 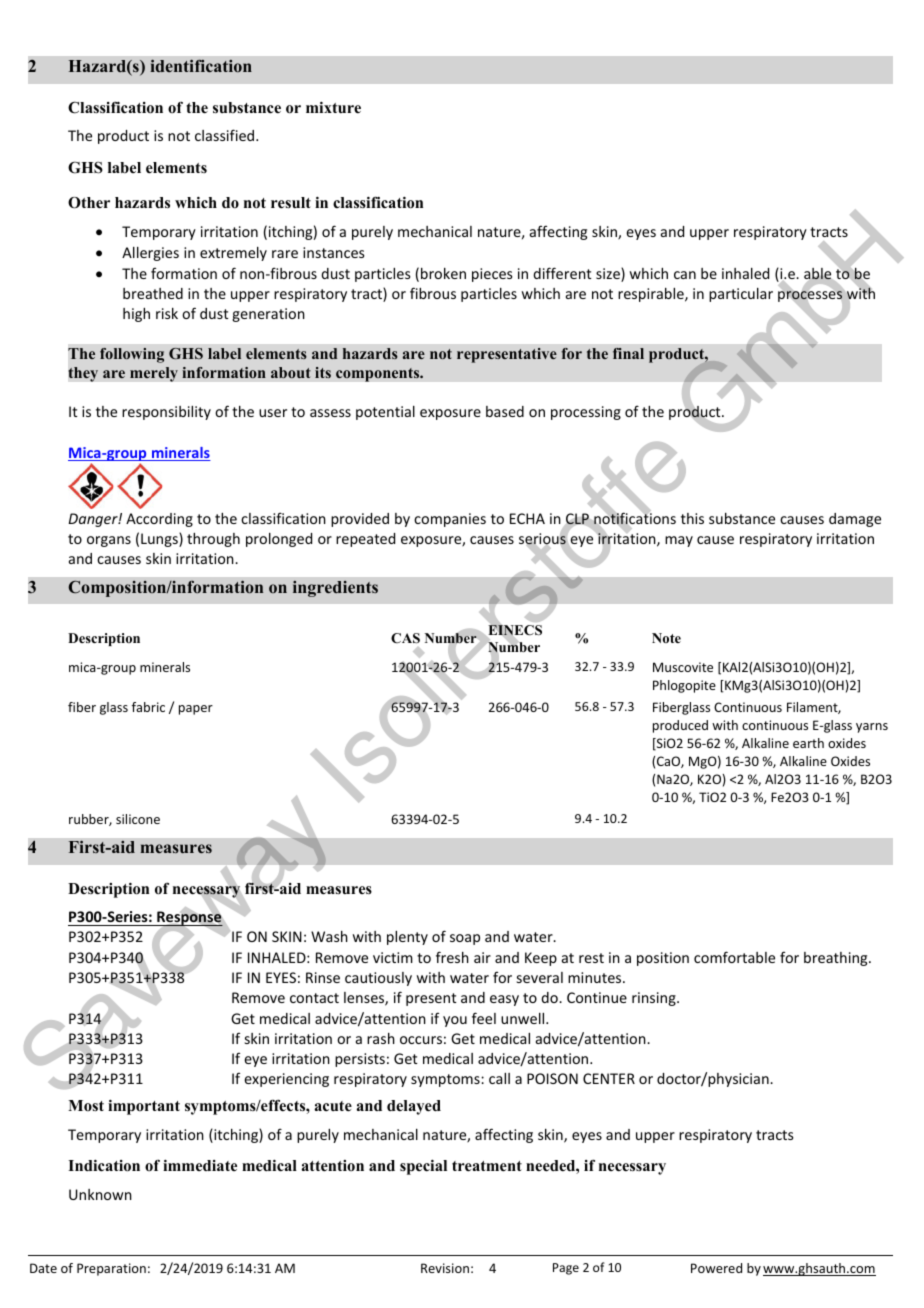 What do you see at coordinates (628, 353) in the page?
I see `final` at bounding box center [628, 353].
